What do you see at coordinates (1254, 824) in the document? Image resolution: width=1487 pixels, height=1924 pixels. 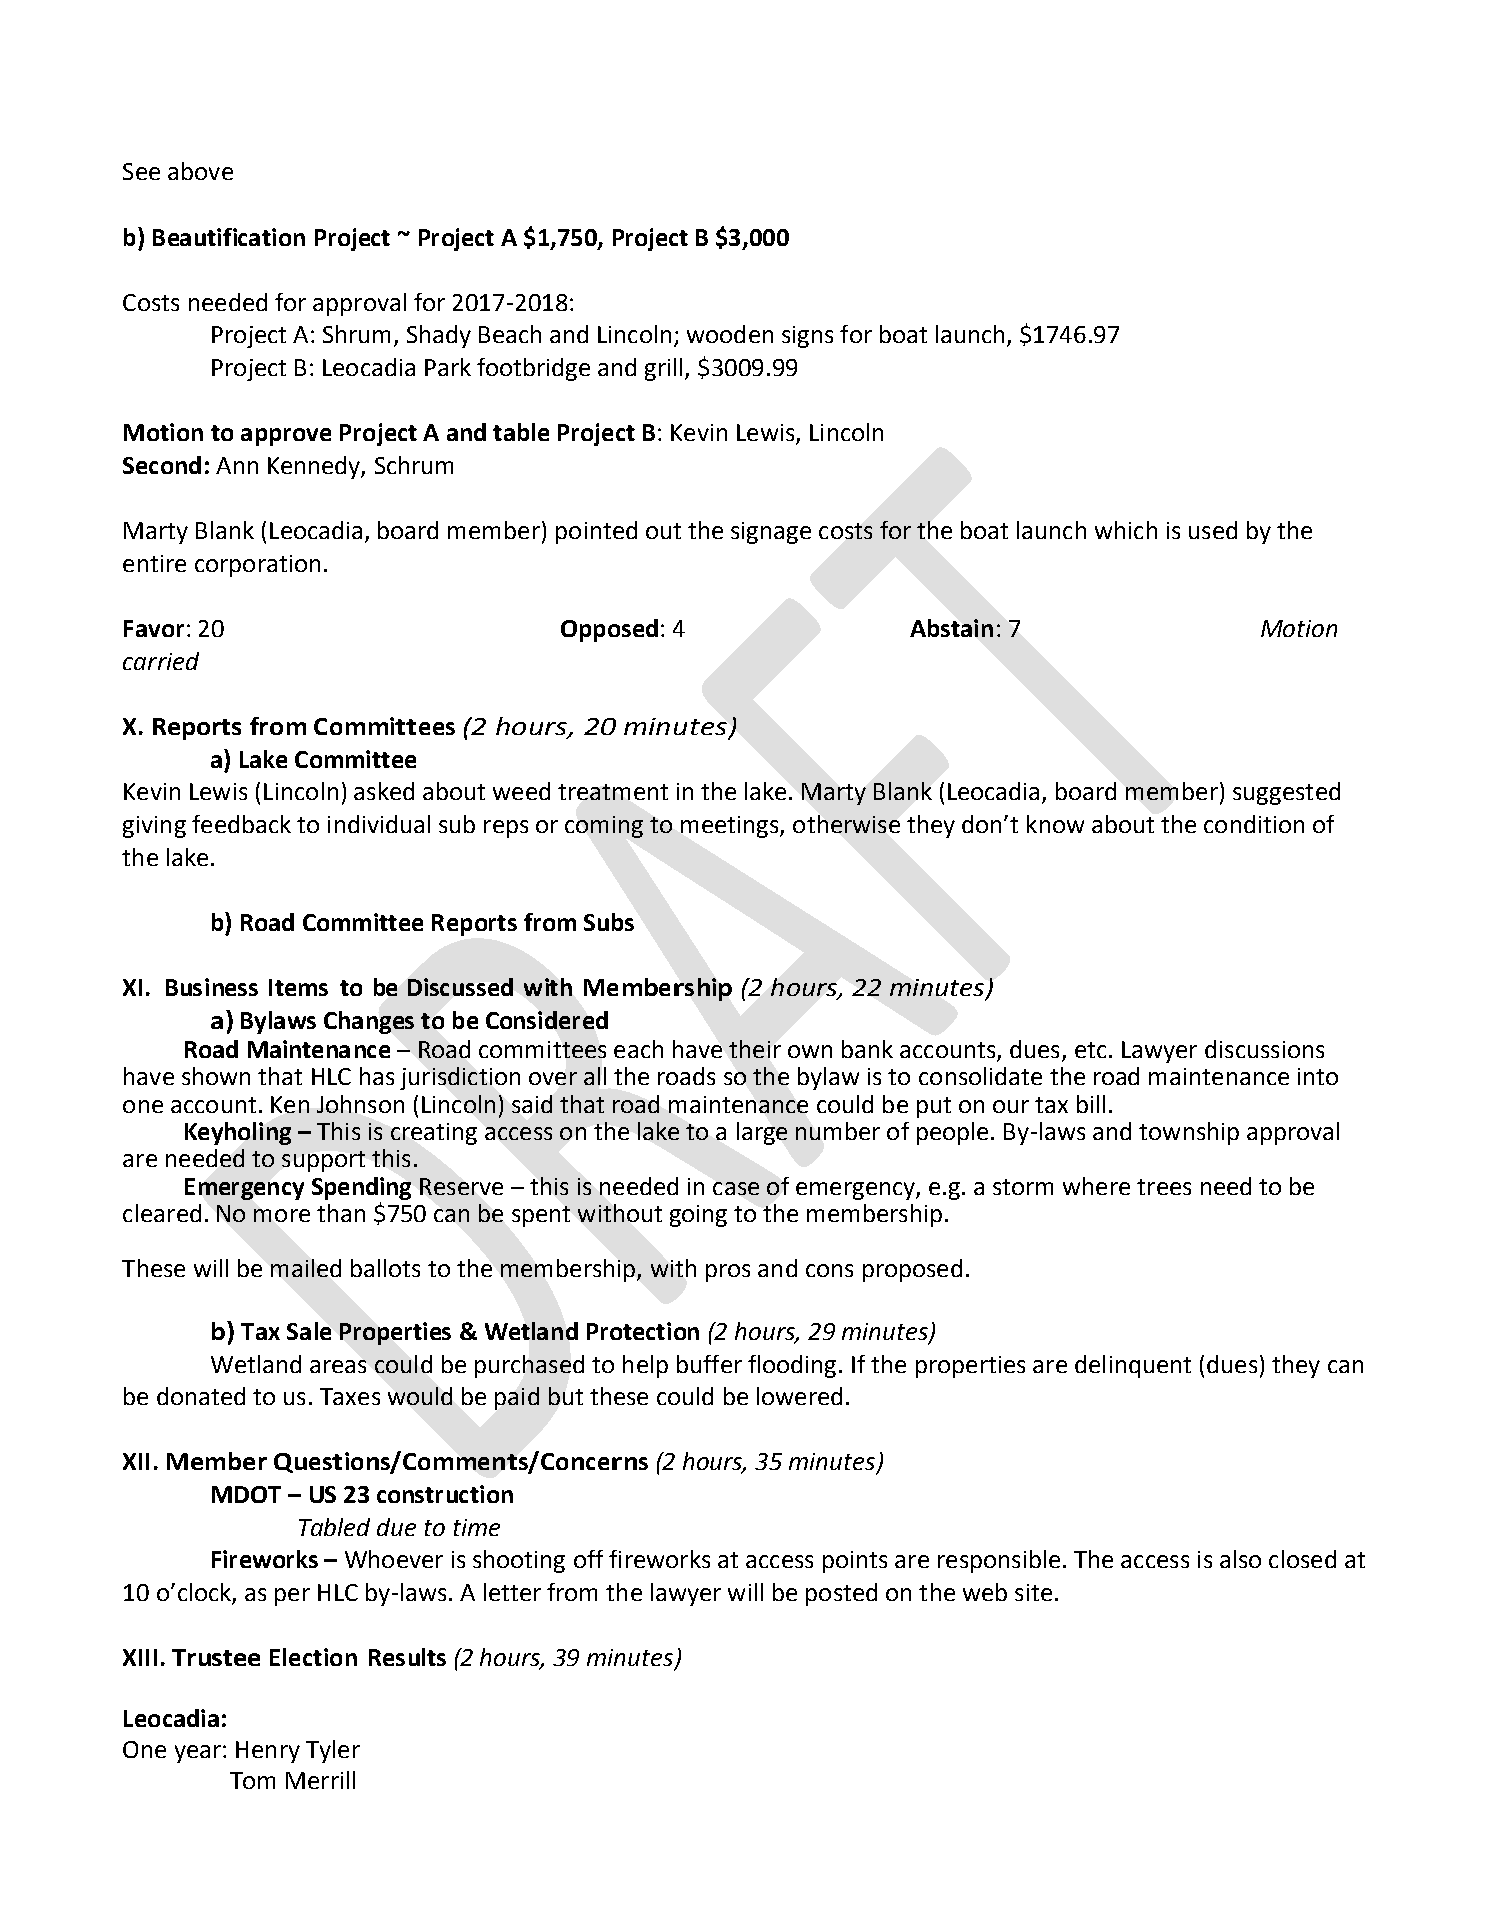 I see `condition` at bounding box center [1254, 824].
